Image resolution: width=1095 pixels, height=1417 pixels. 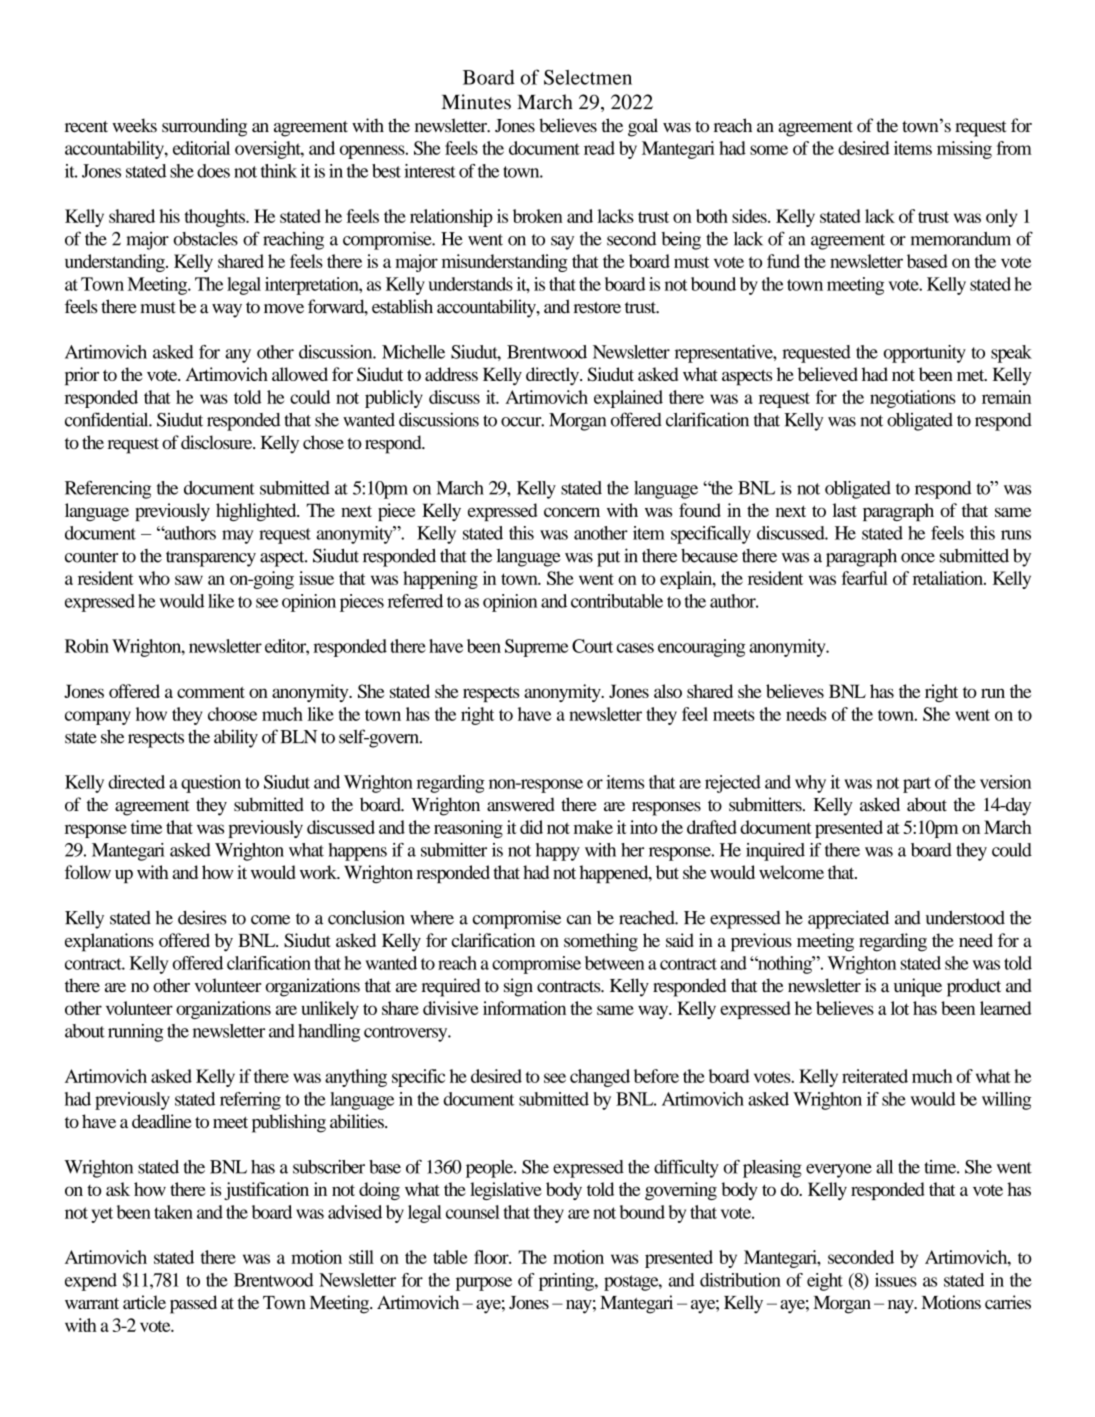 What do you see at coordinates (964, 150) in the screenshot?
I see `missing` at bounding box center [964, 150].
